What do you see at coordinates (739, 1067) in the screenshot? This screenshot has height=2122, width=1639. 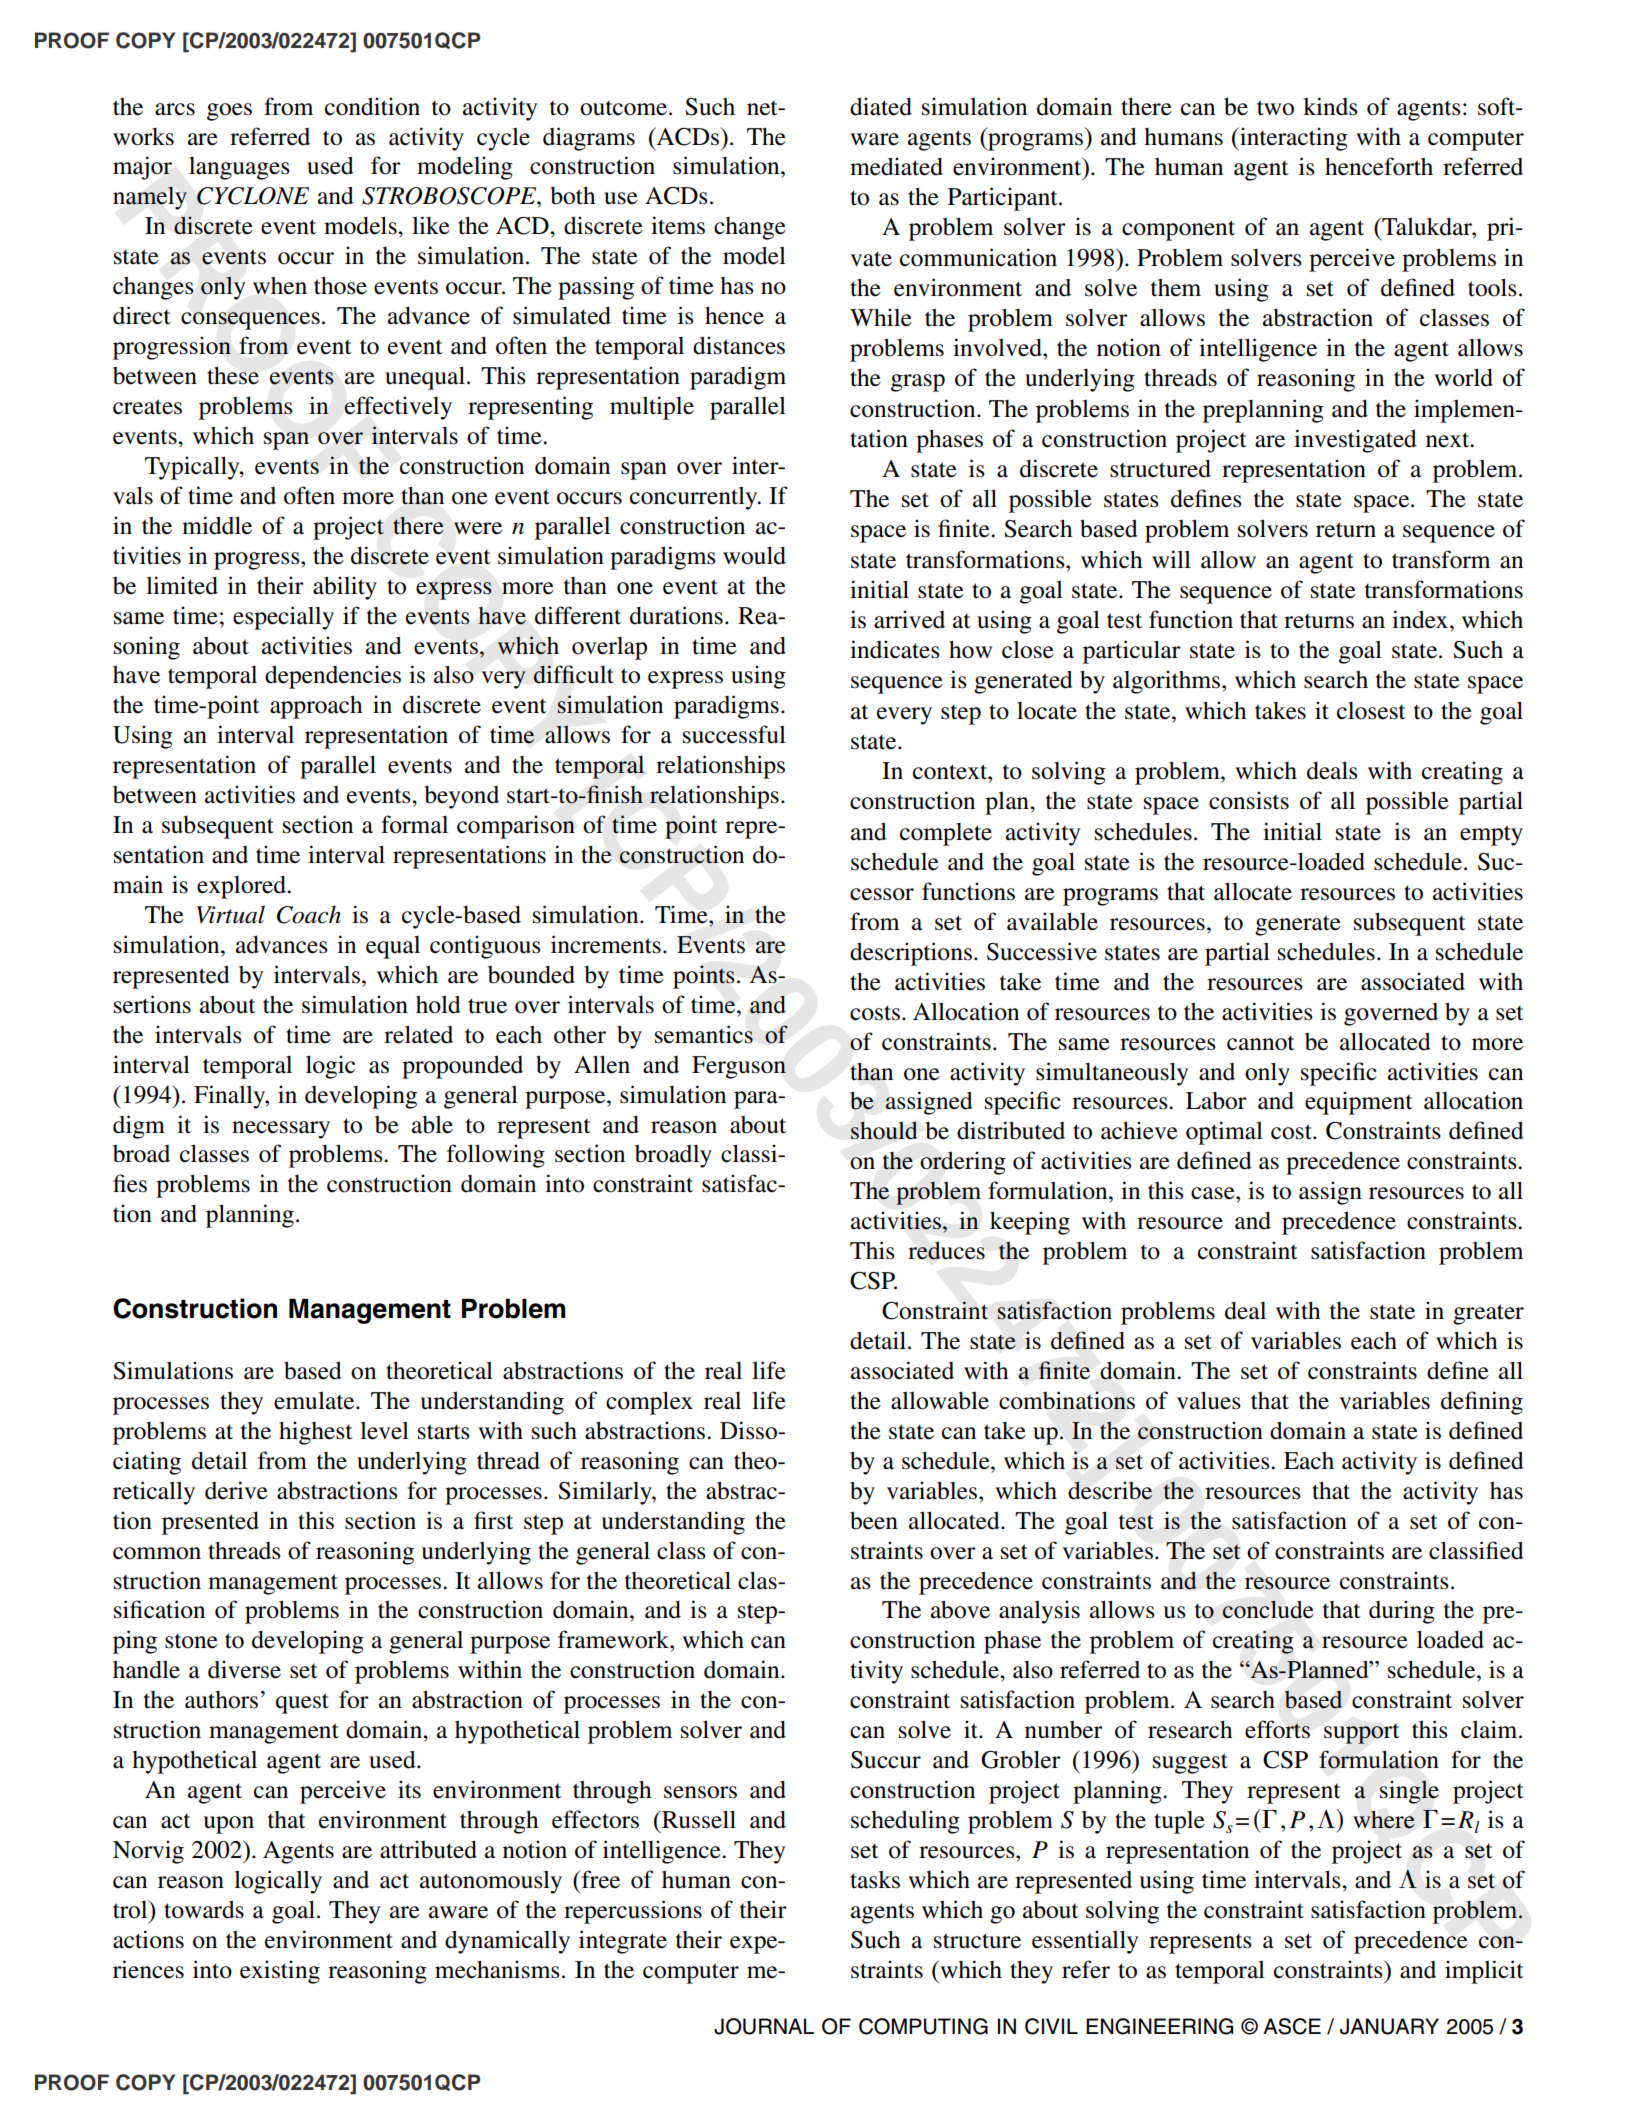 I see `Ferguson` at bounding box center [739, 1067].
